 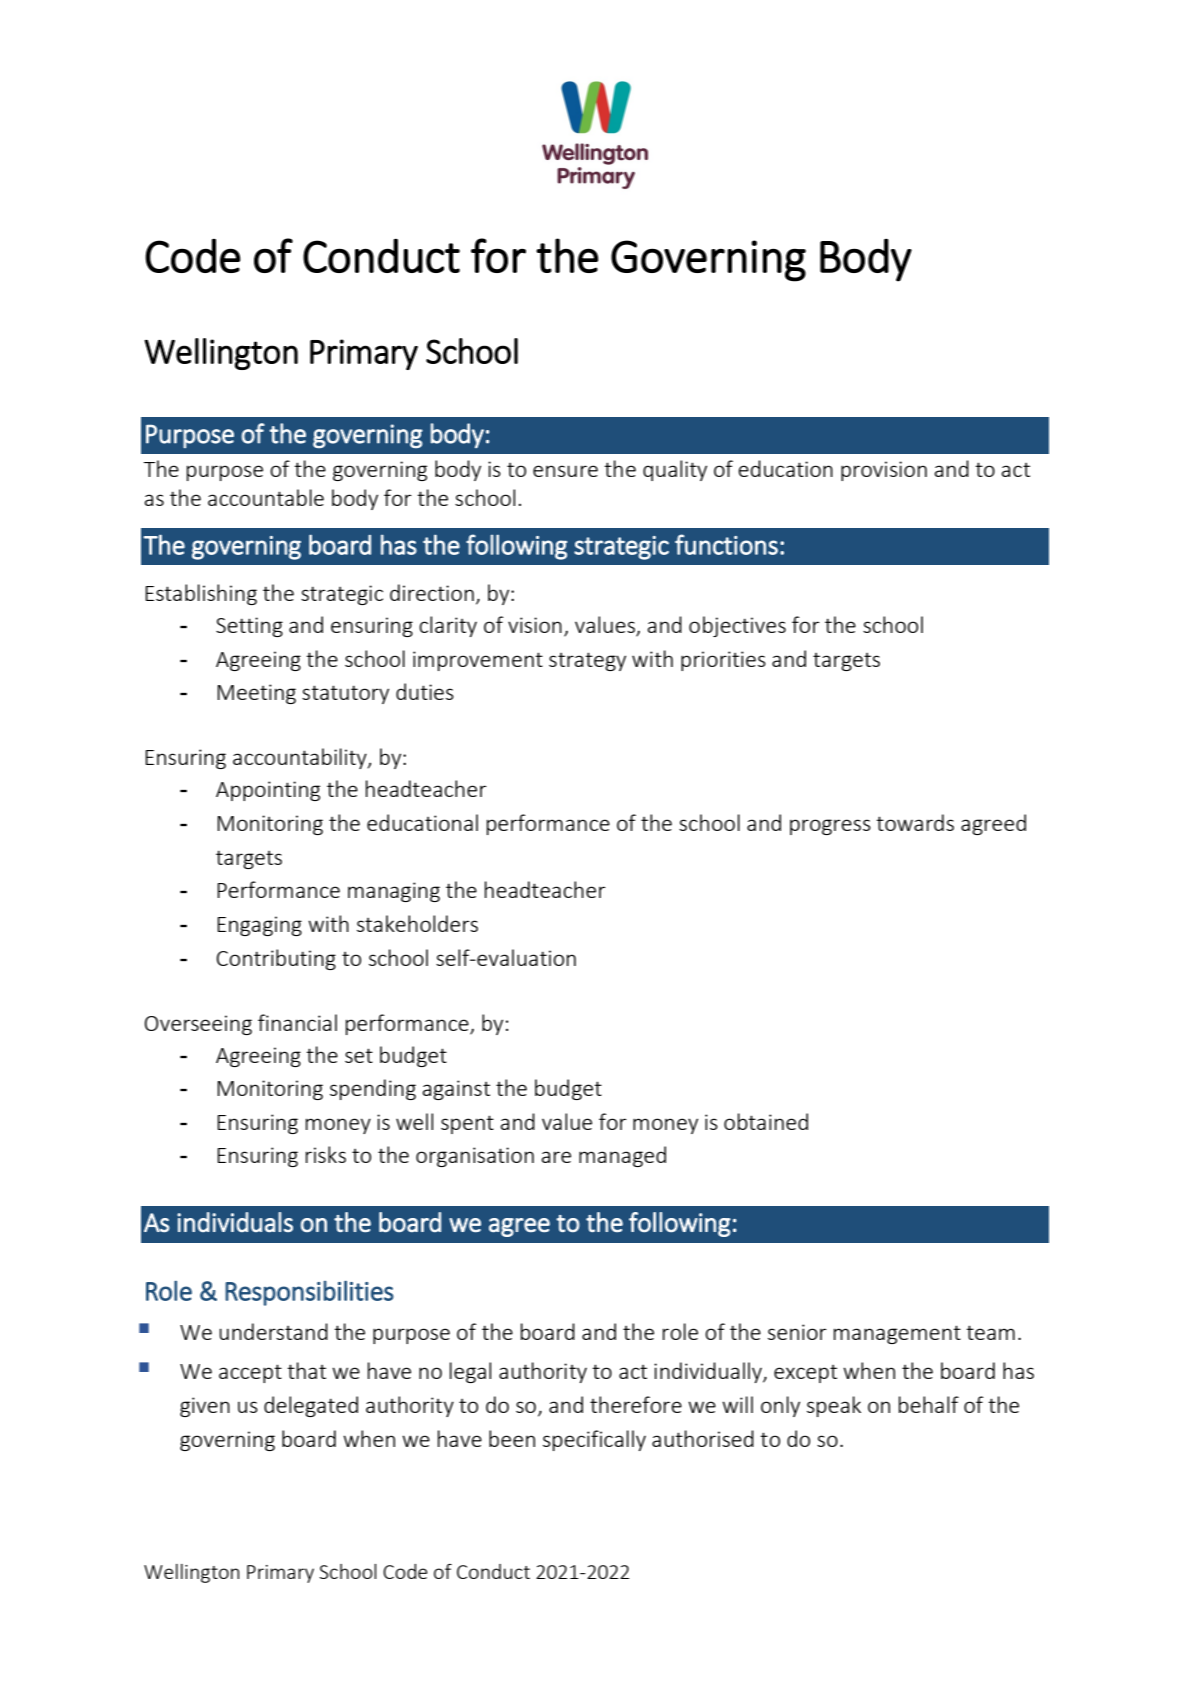 I want to click on therefore, so click(x=636, y=1404).
